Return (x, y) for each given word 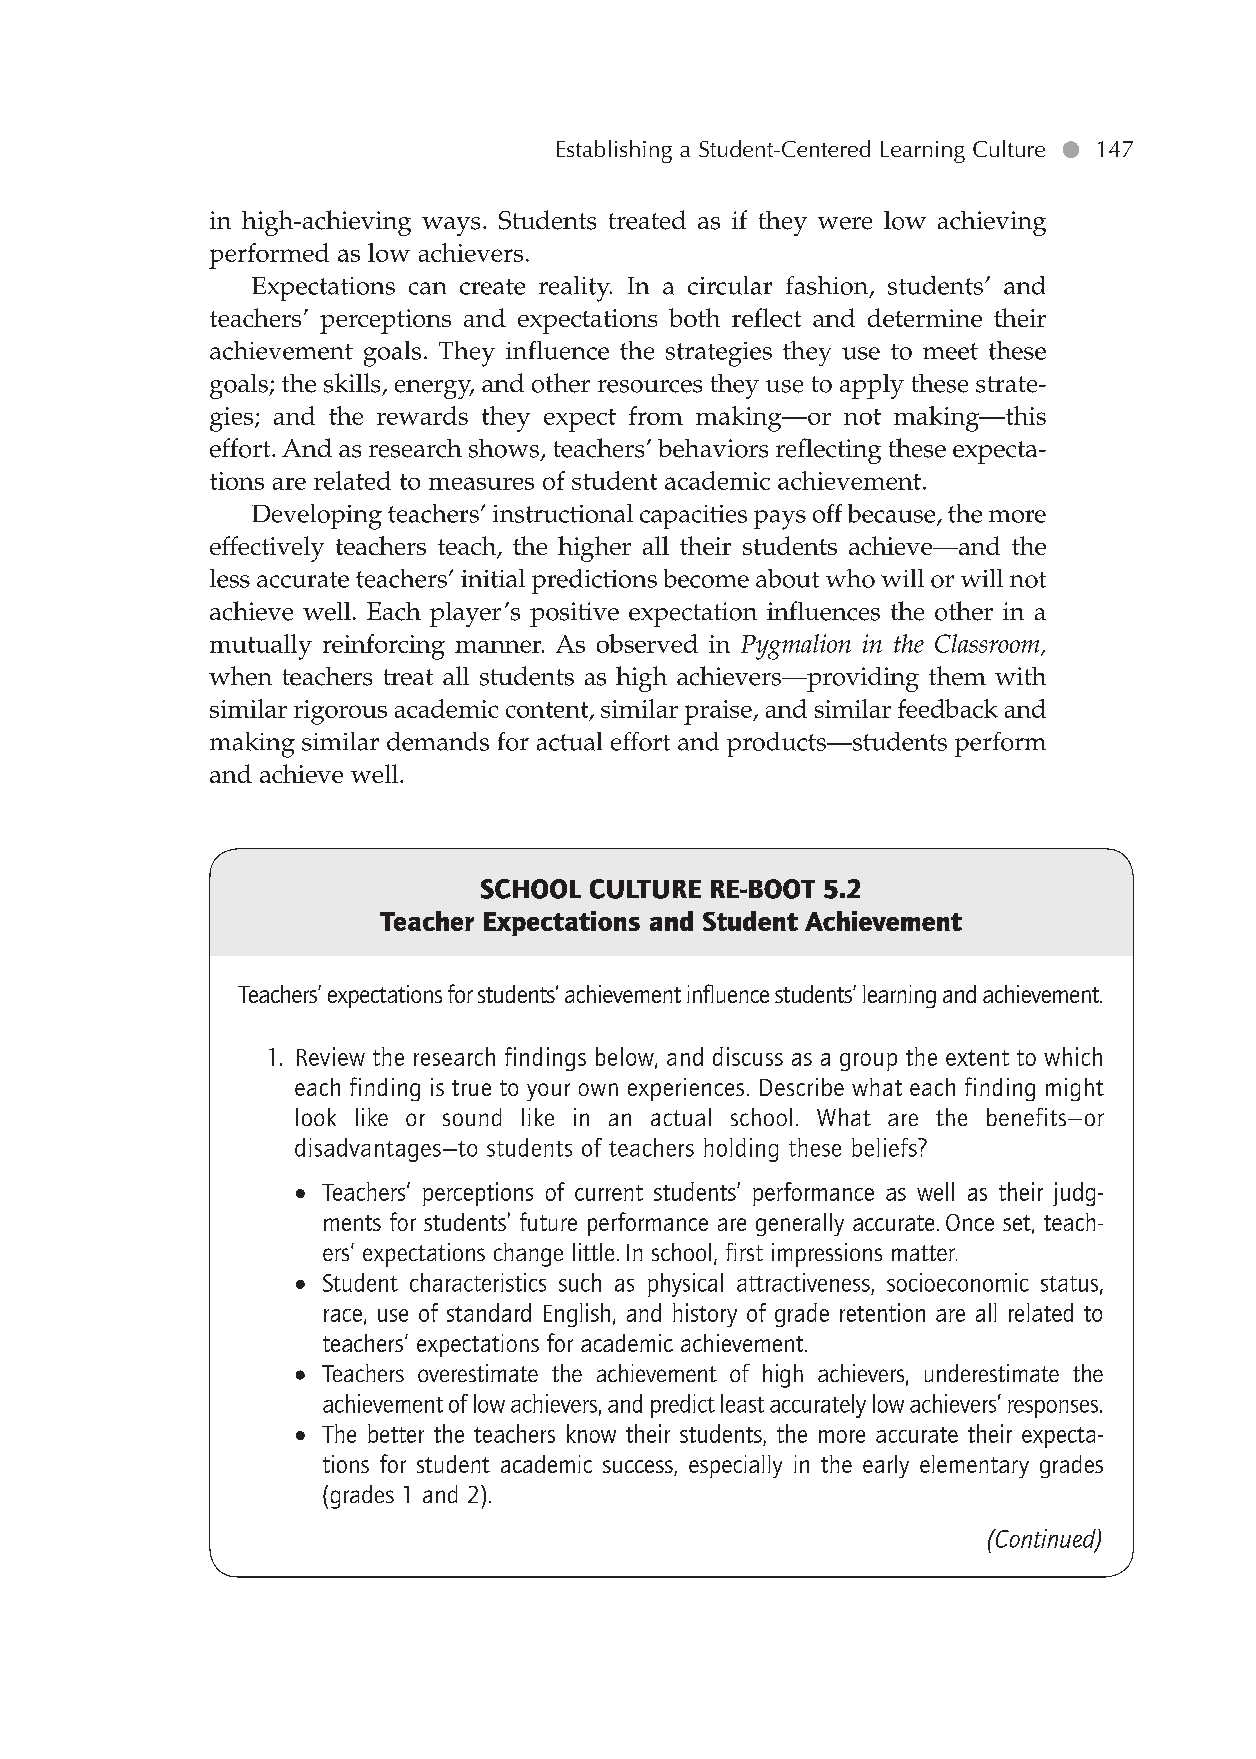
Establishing (614, 151)
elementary (974, 1466)
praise (719, 712)
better (396, 1433)
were (845, 223)
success (639, 1468)
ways (451, 226)
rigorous (340, 712)
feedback (948, 708)
